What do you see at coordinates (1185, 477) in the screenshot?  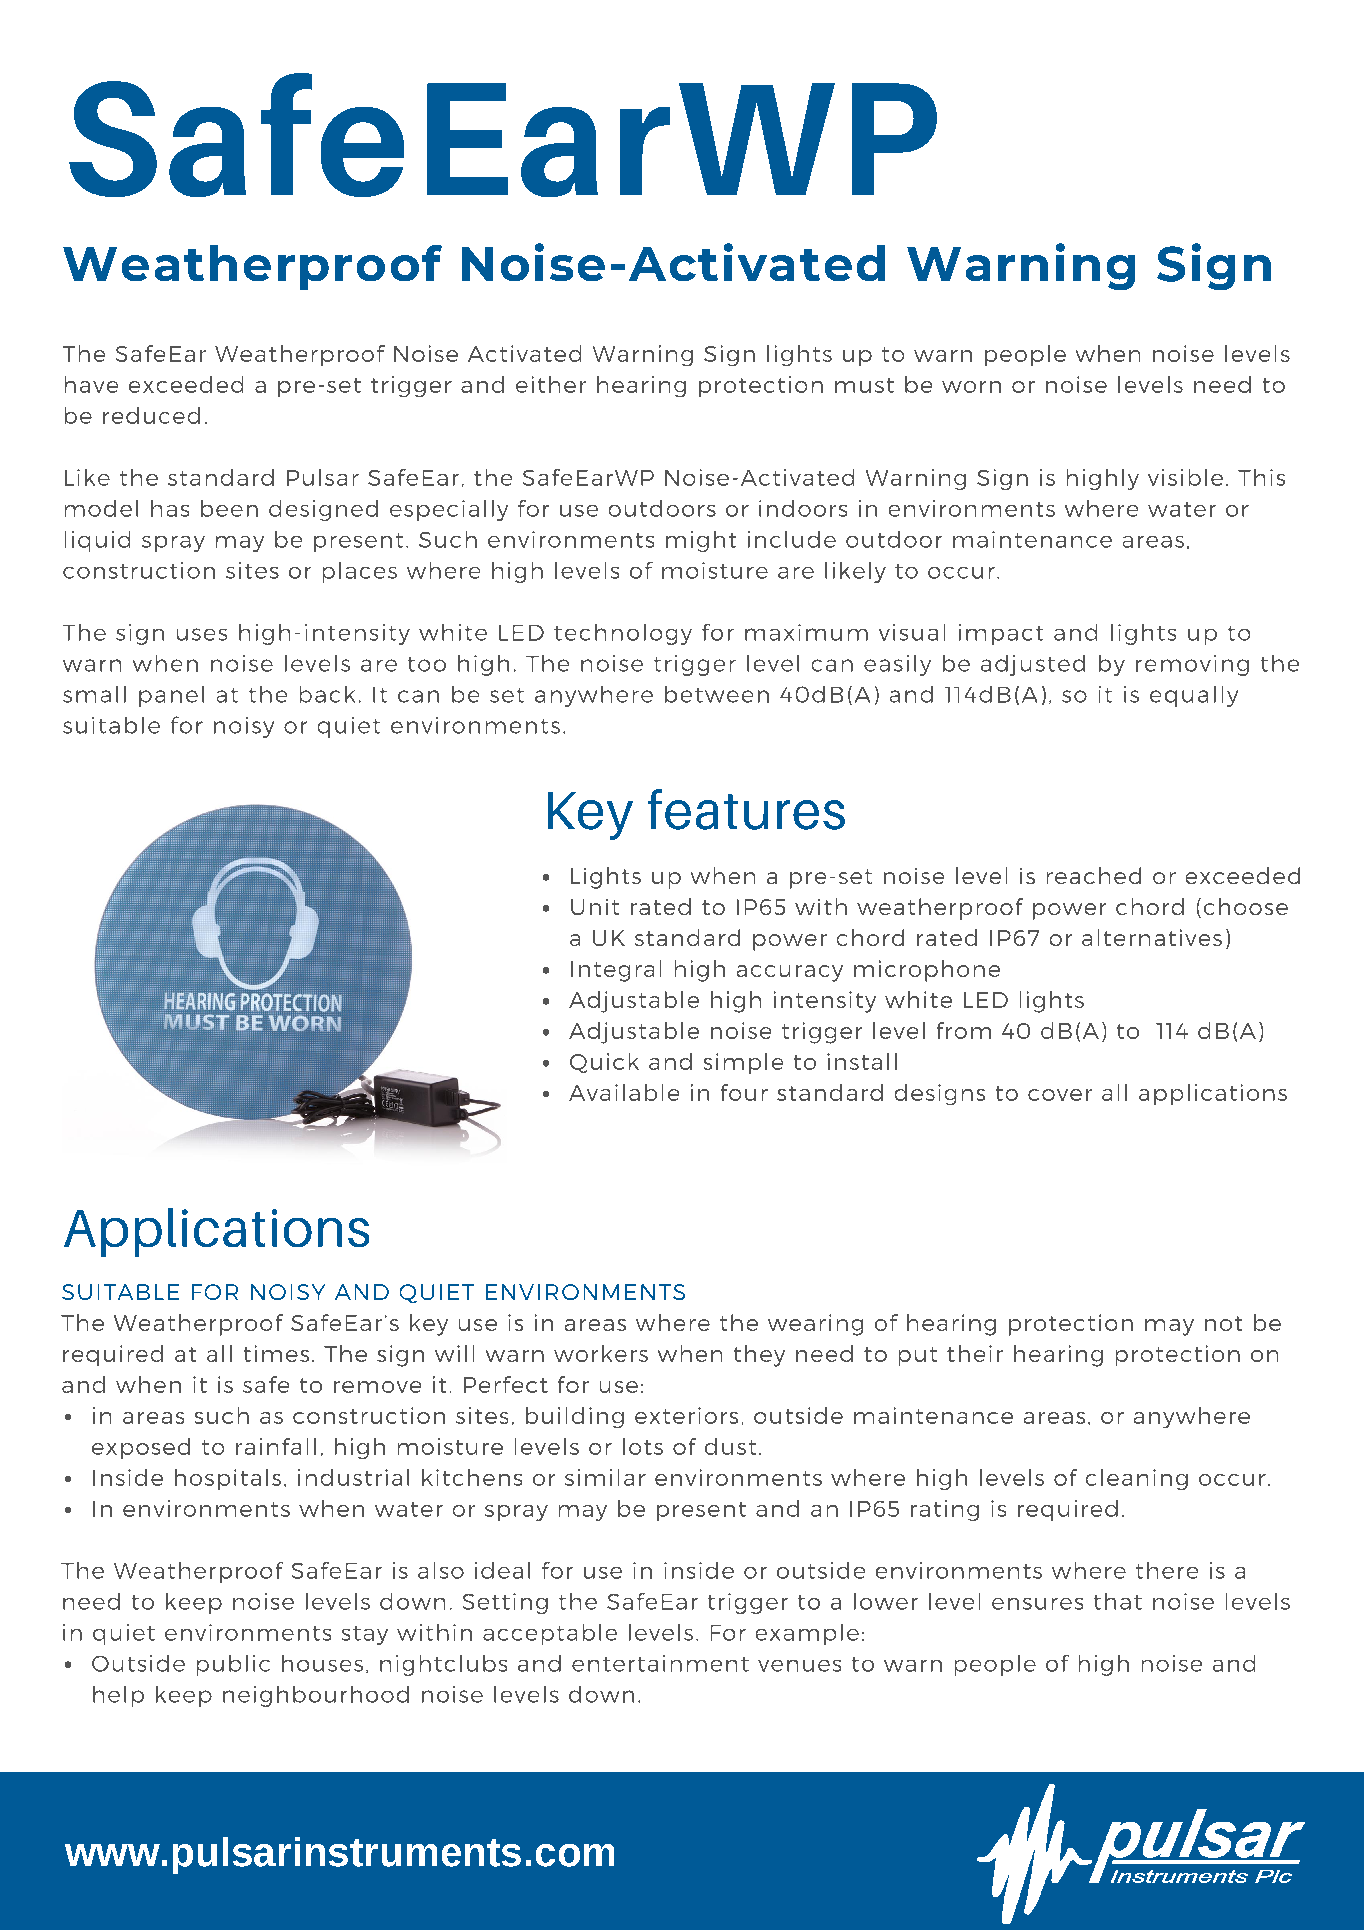 I see `visible` at bounding box center [1185, 477].
